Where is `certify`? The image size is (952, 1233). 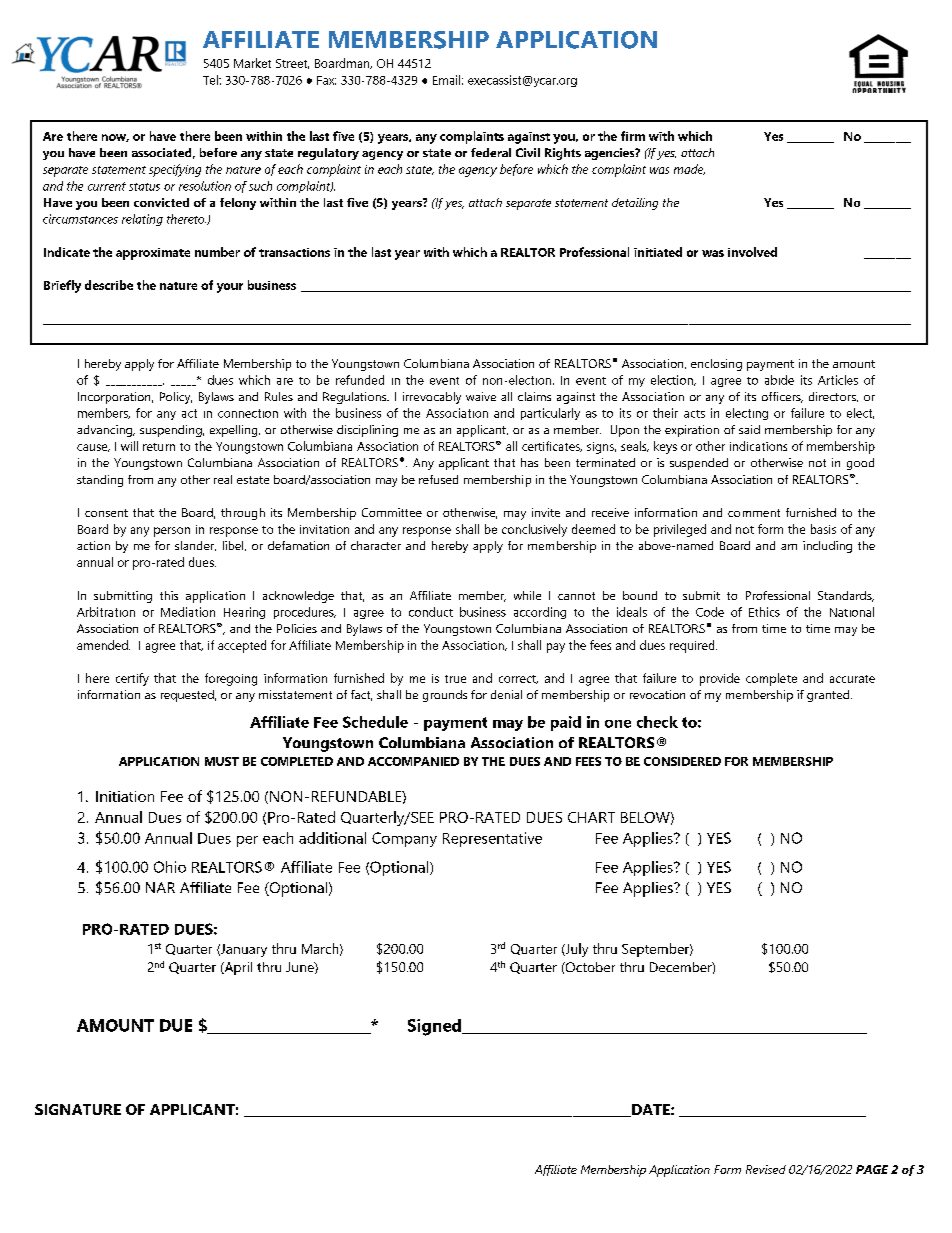 certify is located at coordinates (132, 679).
